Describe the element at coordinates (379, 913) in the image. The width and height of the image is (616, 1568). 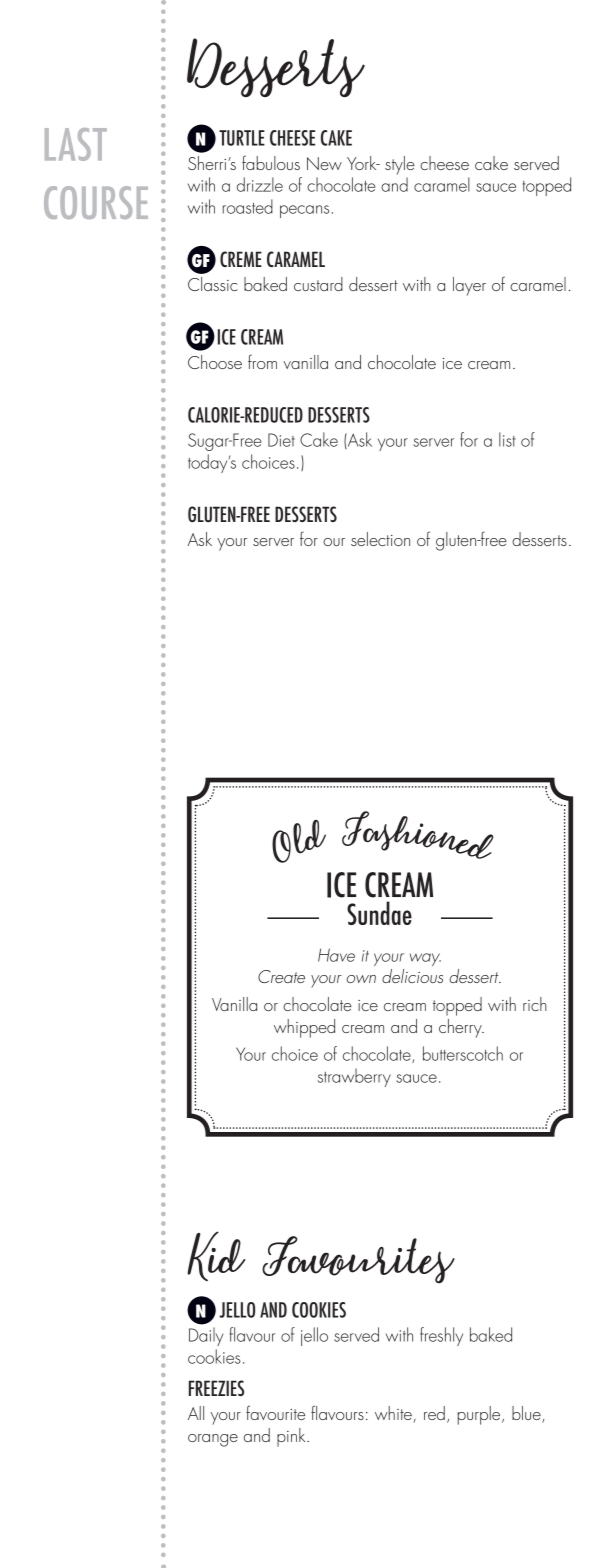
I see `Sundae` at that location.
